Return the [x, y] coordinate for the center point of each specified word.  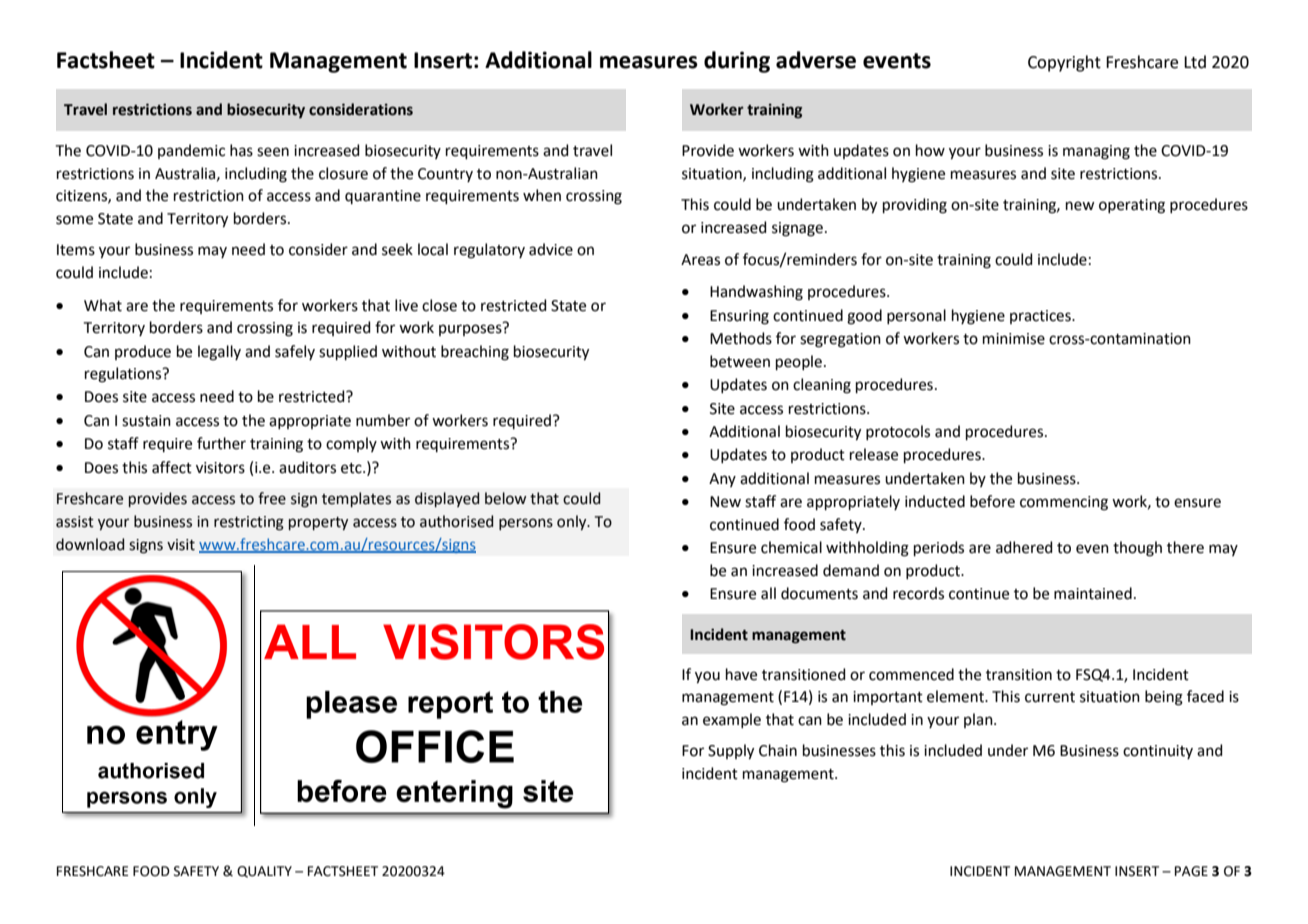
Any [722, 480]
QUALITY [264, 872]
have [741, 674]
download [90, 544]
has [241, 150]
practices [1041, 317]
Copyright [1064, 63]
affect [172, 467]
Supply [731, 752]
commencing [1064, 503]
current [1050, 697]
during [737, 62]
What [103, 305]
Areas [700, 260]
